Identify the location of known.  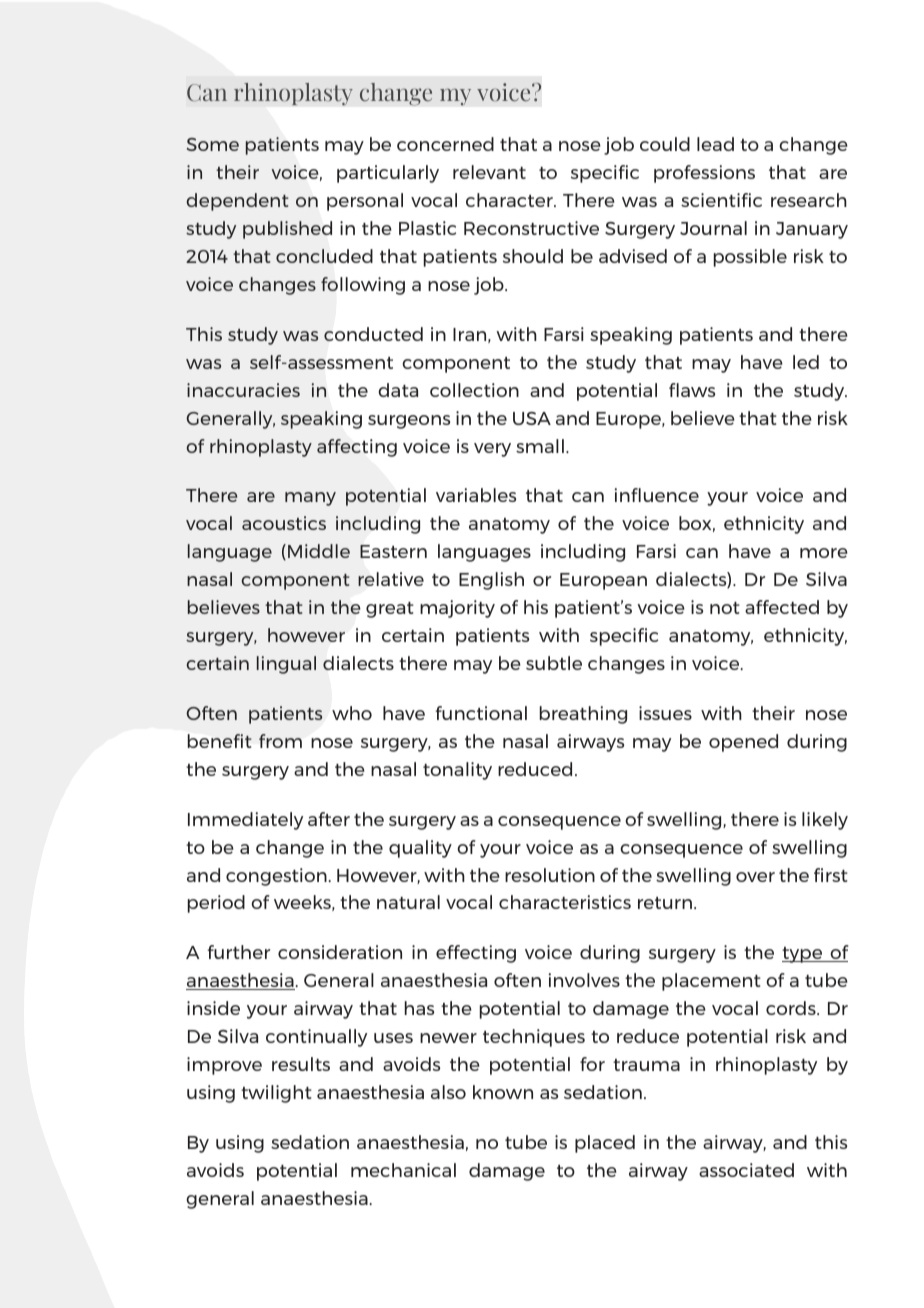
(503, 1092).
